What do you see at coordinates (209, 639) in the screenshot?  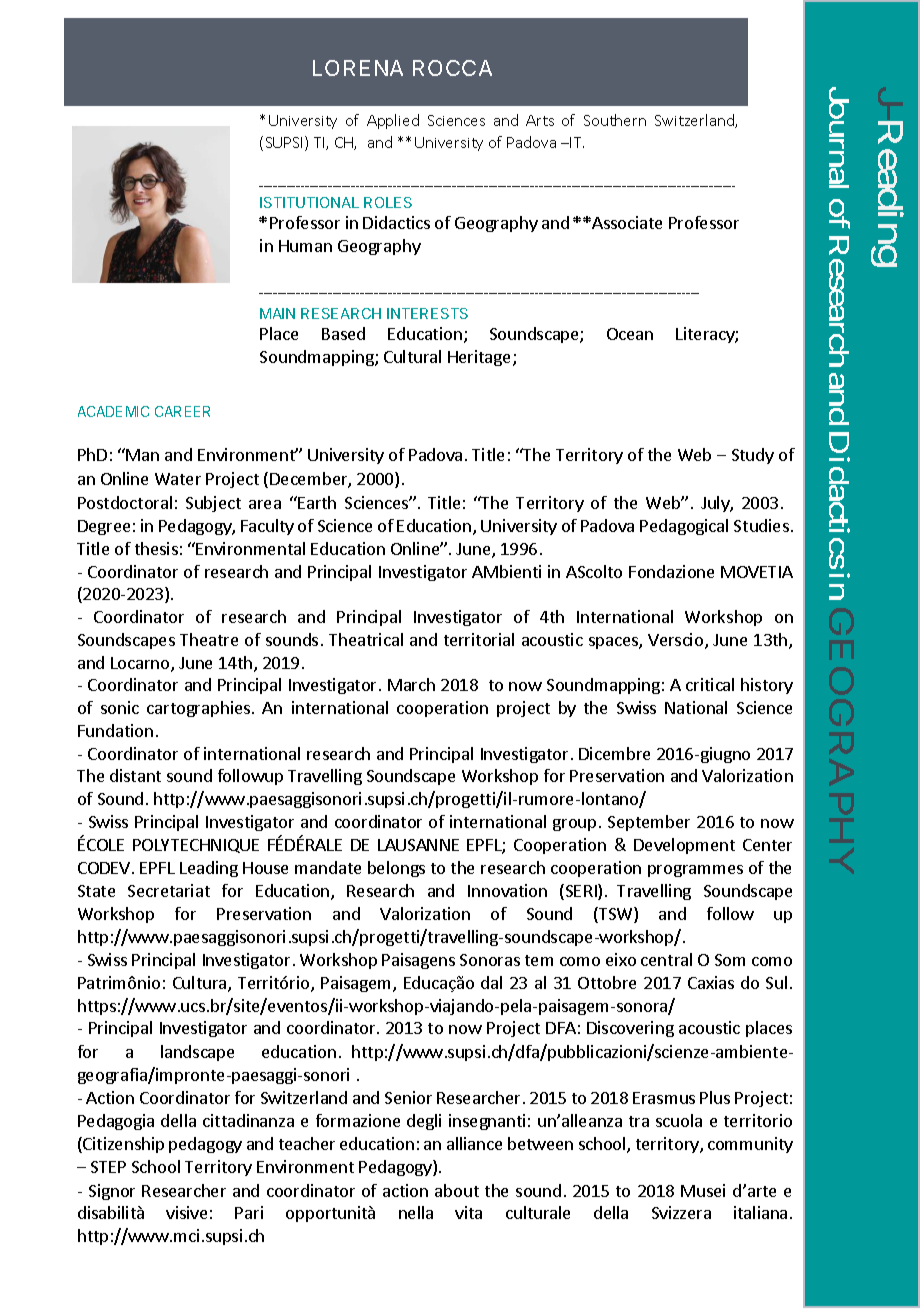 I see `Theatre` at bounding box center [209, 639].
